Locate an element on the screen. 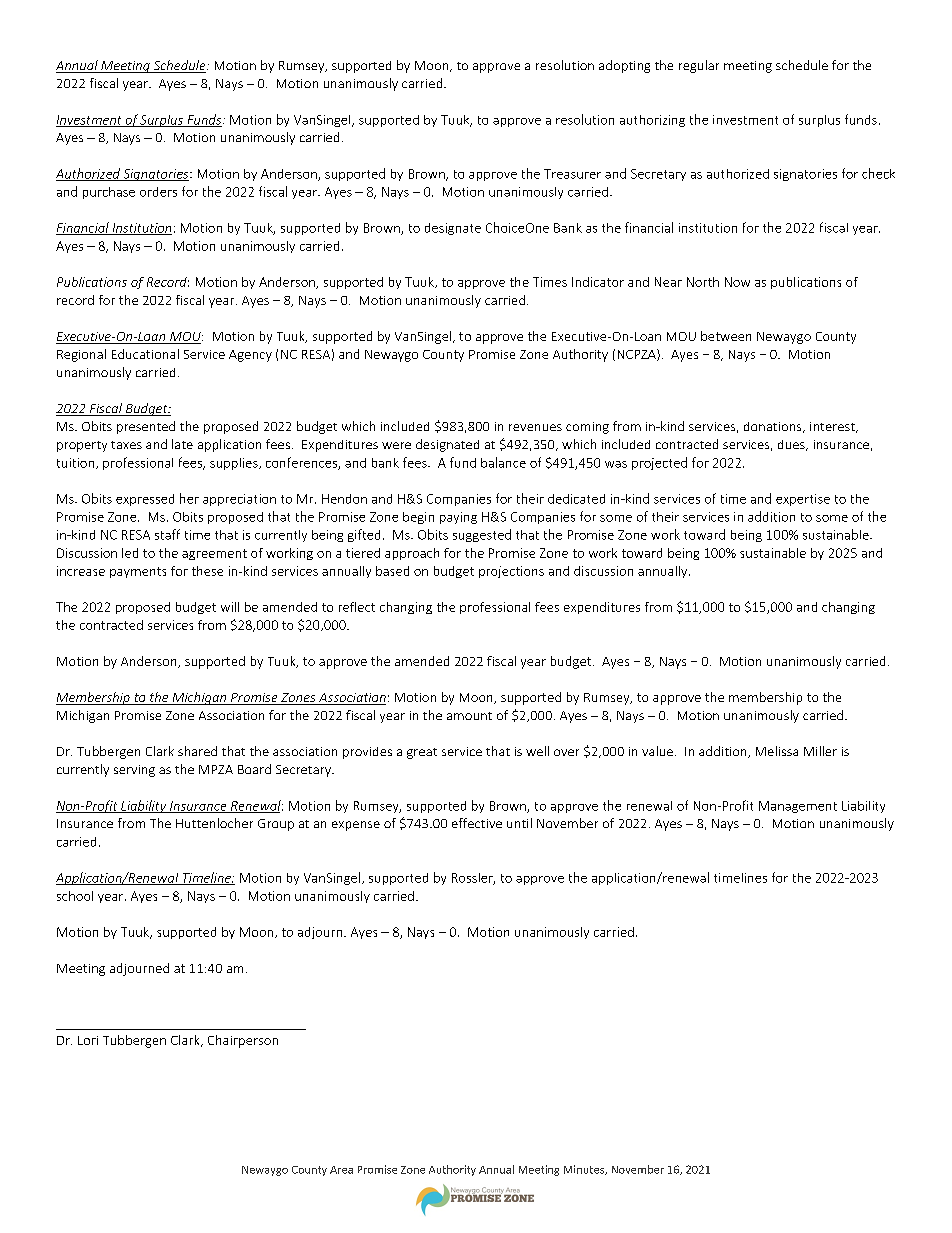 This screenshot has width=952, height=1233. orders is located at coordinates (158, 192).
